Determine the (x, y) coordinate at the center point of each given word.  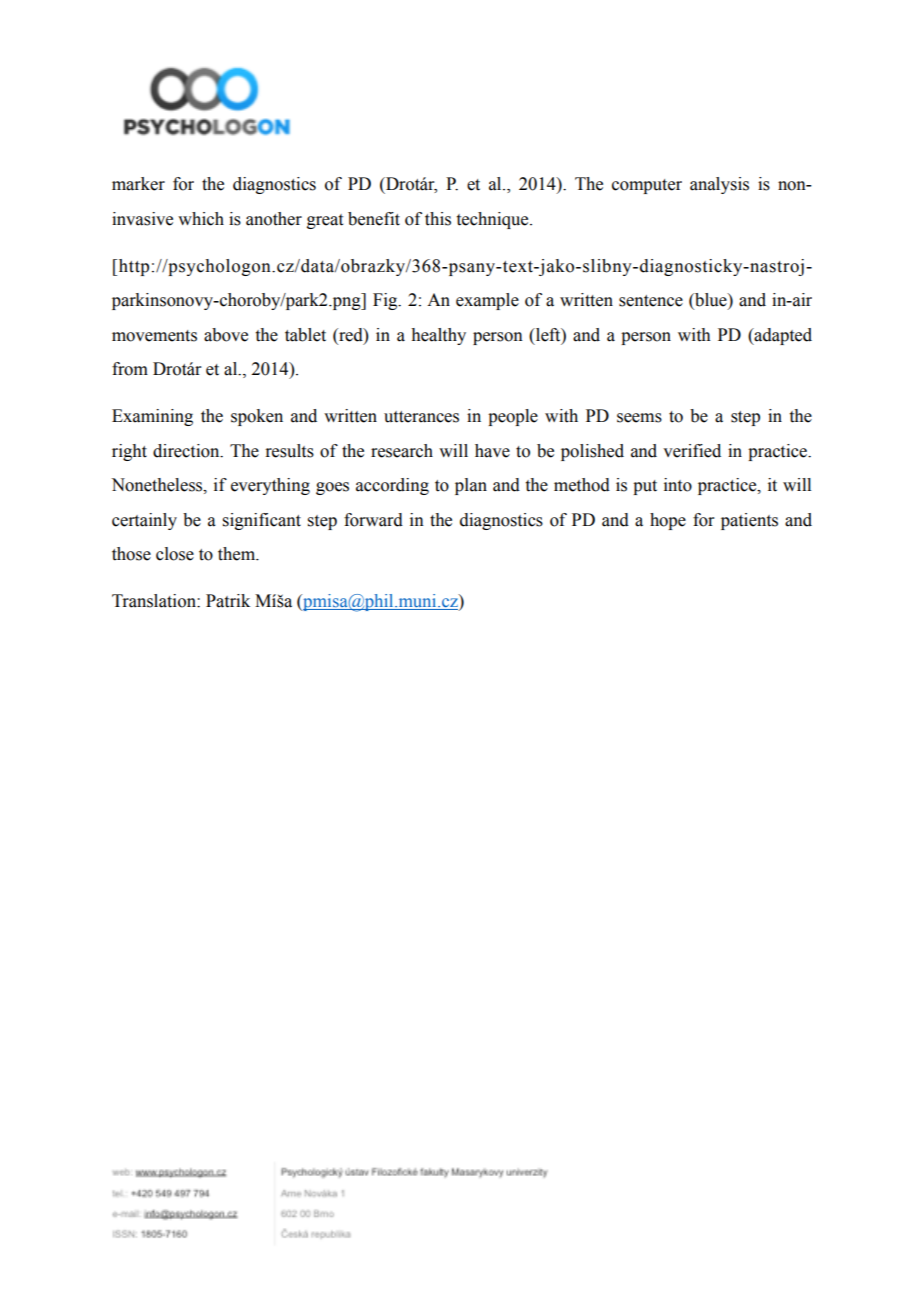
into (678, 485)
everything (270, 486)
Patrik (228, 601)
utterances (421, 417)
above (226, 335)
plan (471, 486)
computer (647, 186)
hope (668, 521)
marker (138, 184)
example (487, 301)
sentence (651, 301)
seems (639, 418)
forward (373, 520)
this (438, 219)
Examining (152, 417)
